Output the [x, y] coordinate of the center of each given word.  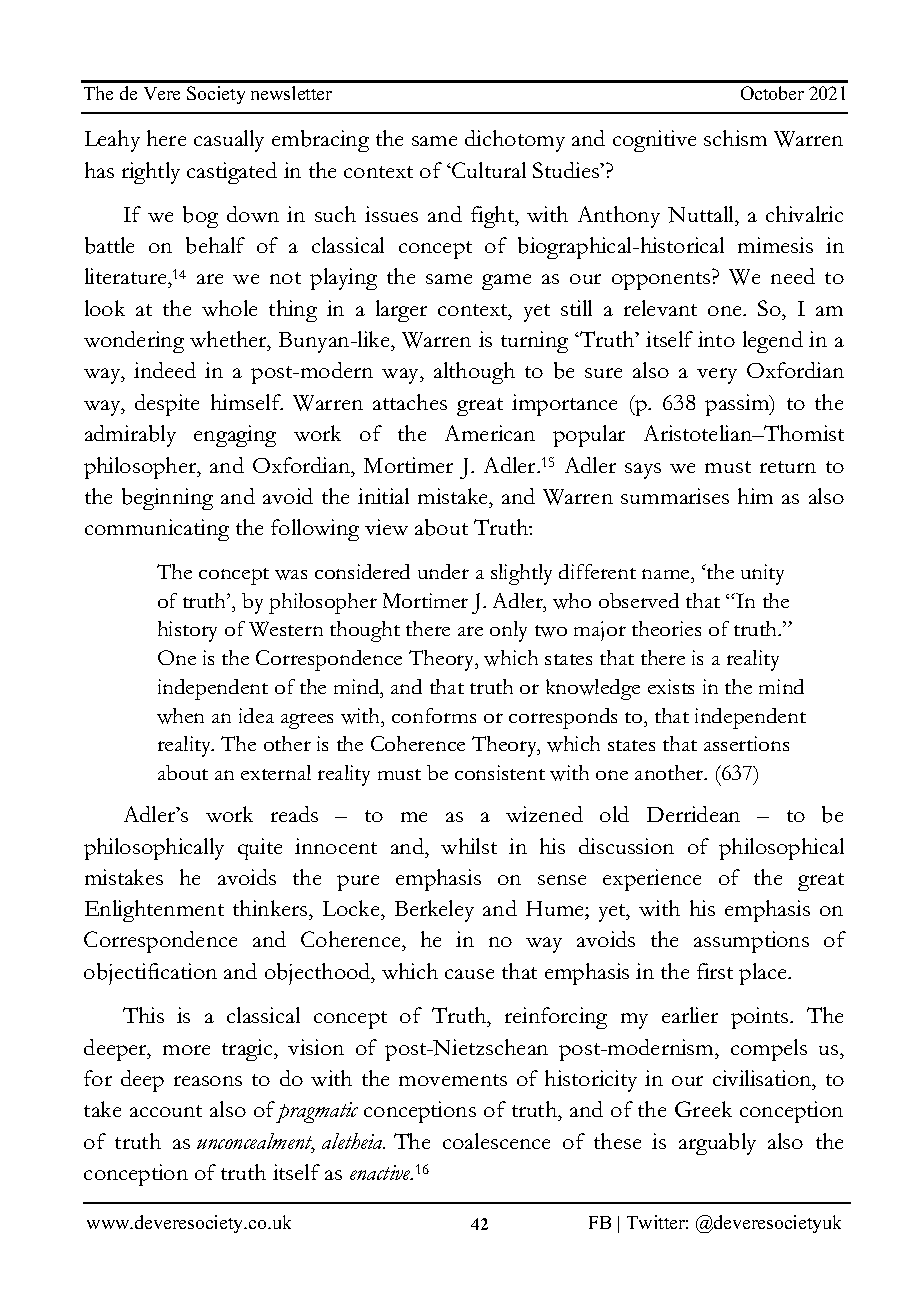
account [166, 1111]
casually [229, 141]
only [508, 631]
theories [666, 628]
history [187, 631]
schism [735, 138]
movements [453, 1080]
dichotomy [515, 141]
